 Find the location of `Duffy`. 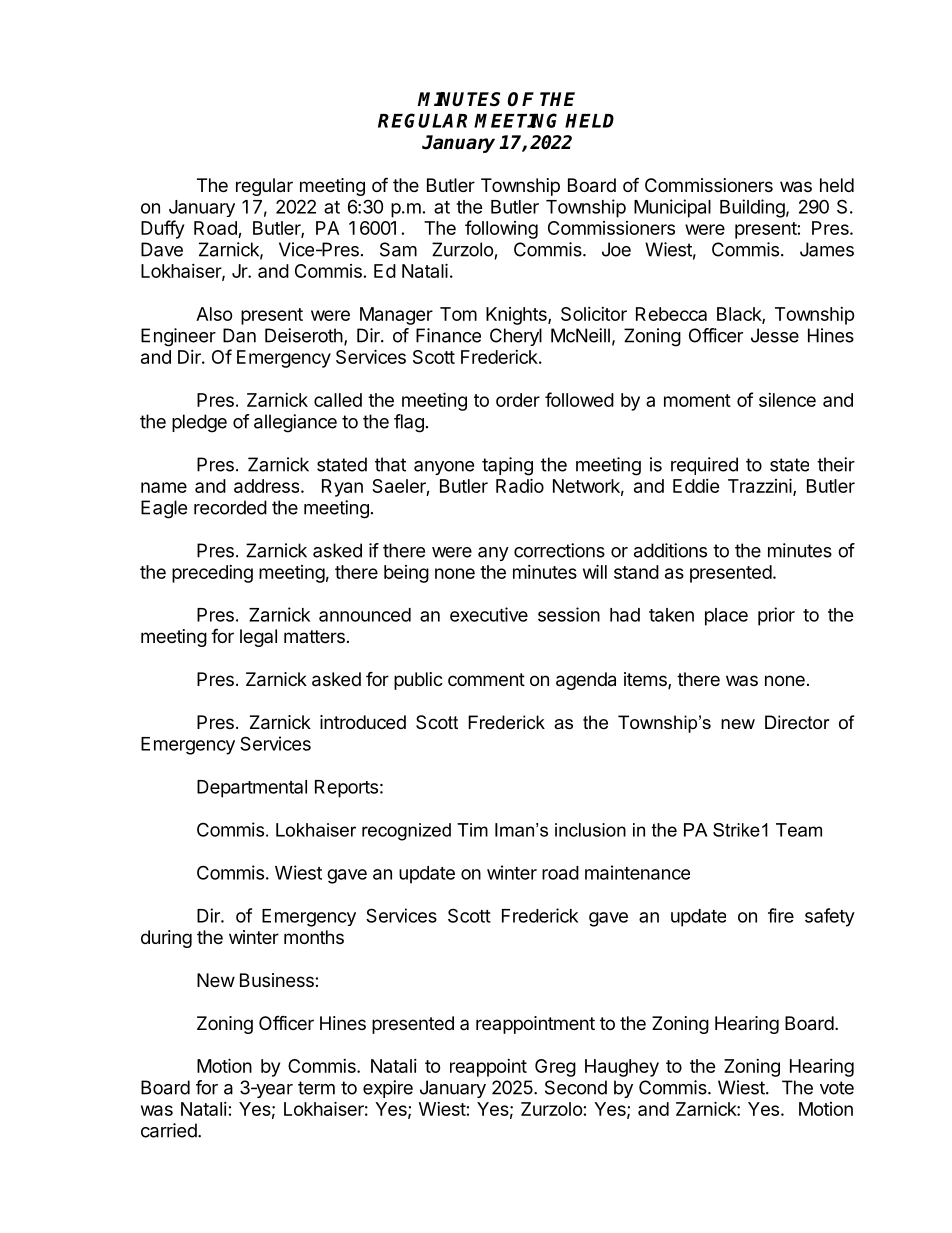

Duffy is located at coordinates (162, 229).
